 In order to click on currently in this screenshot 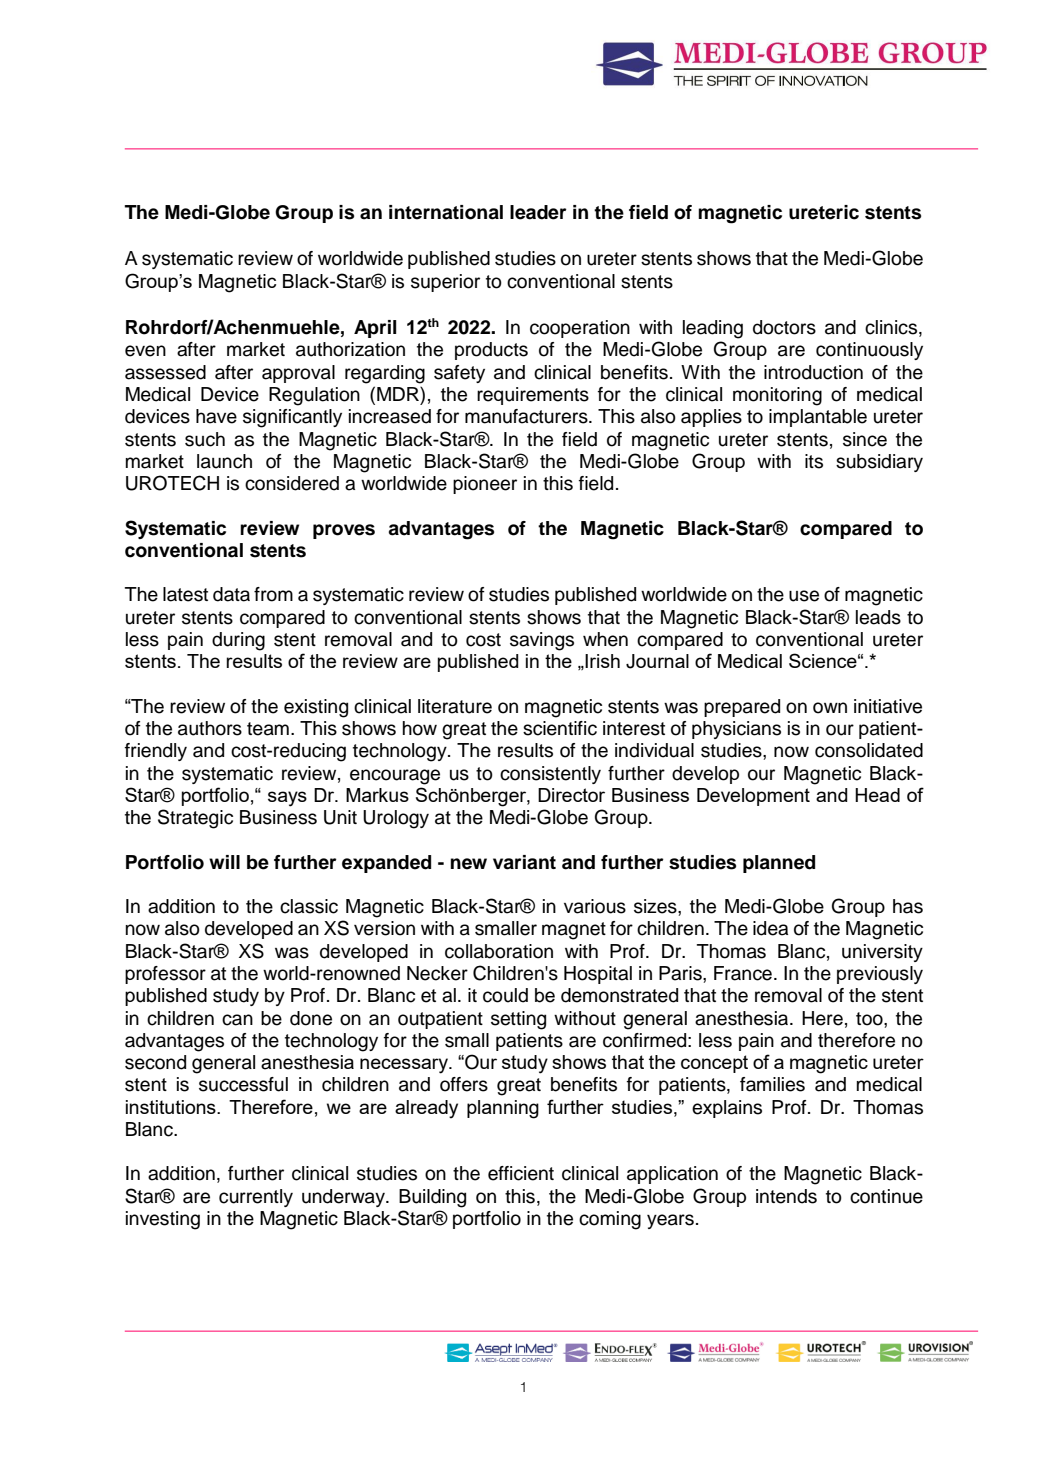, I will do `click(256, 1198)`.
